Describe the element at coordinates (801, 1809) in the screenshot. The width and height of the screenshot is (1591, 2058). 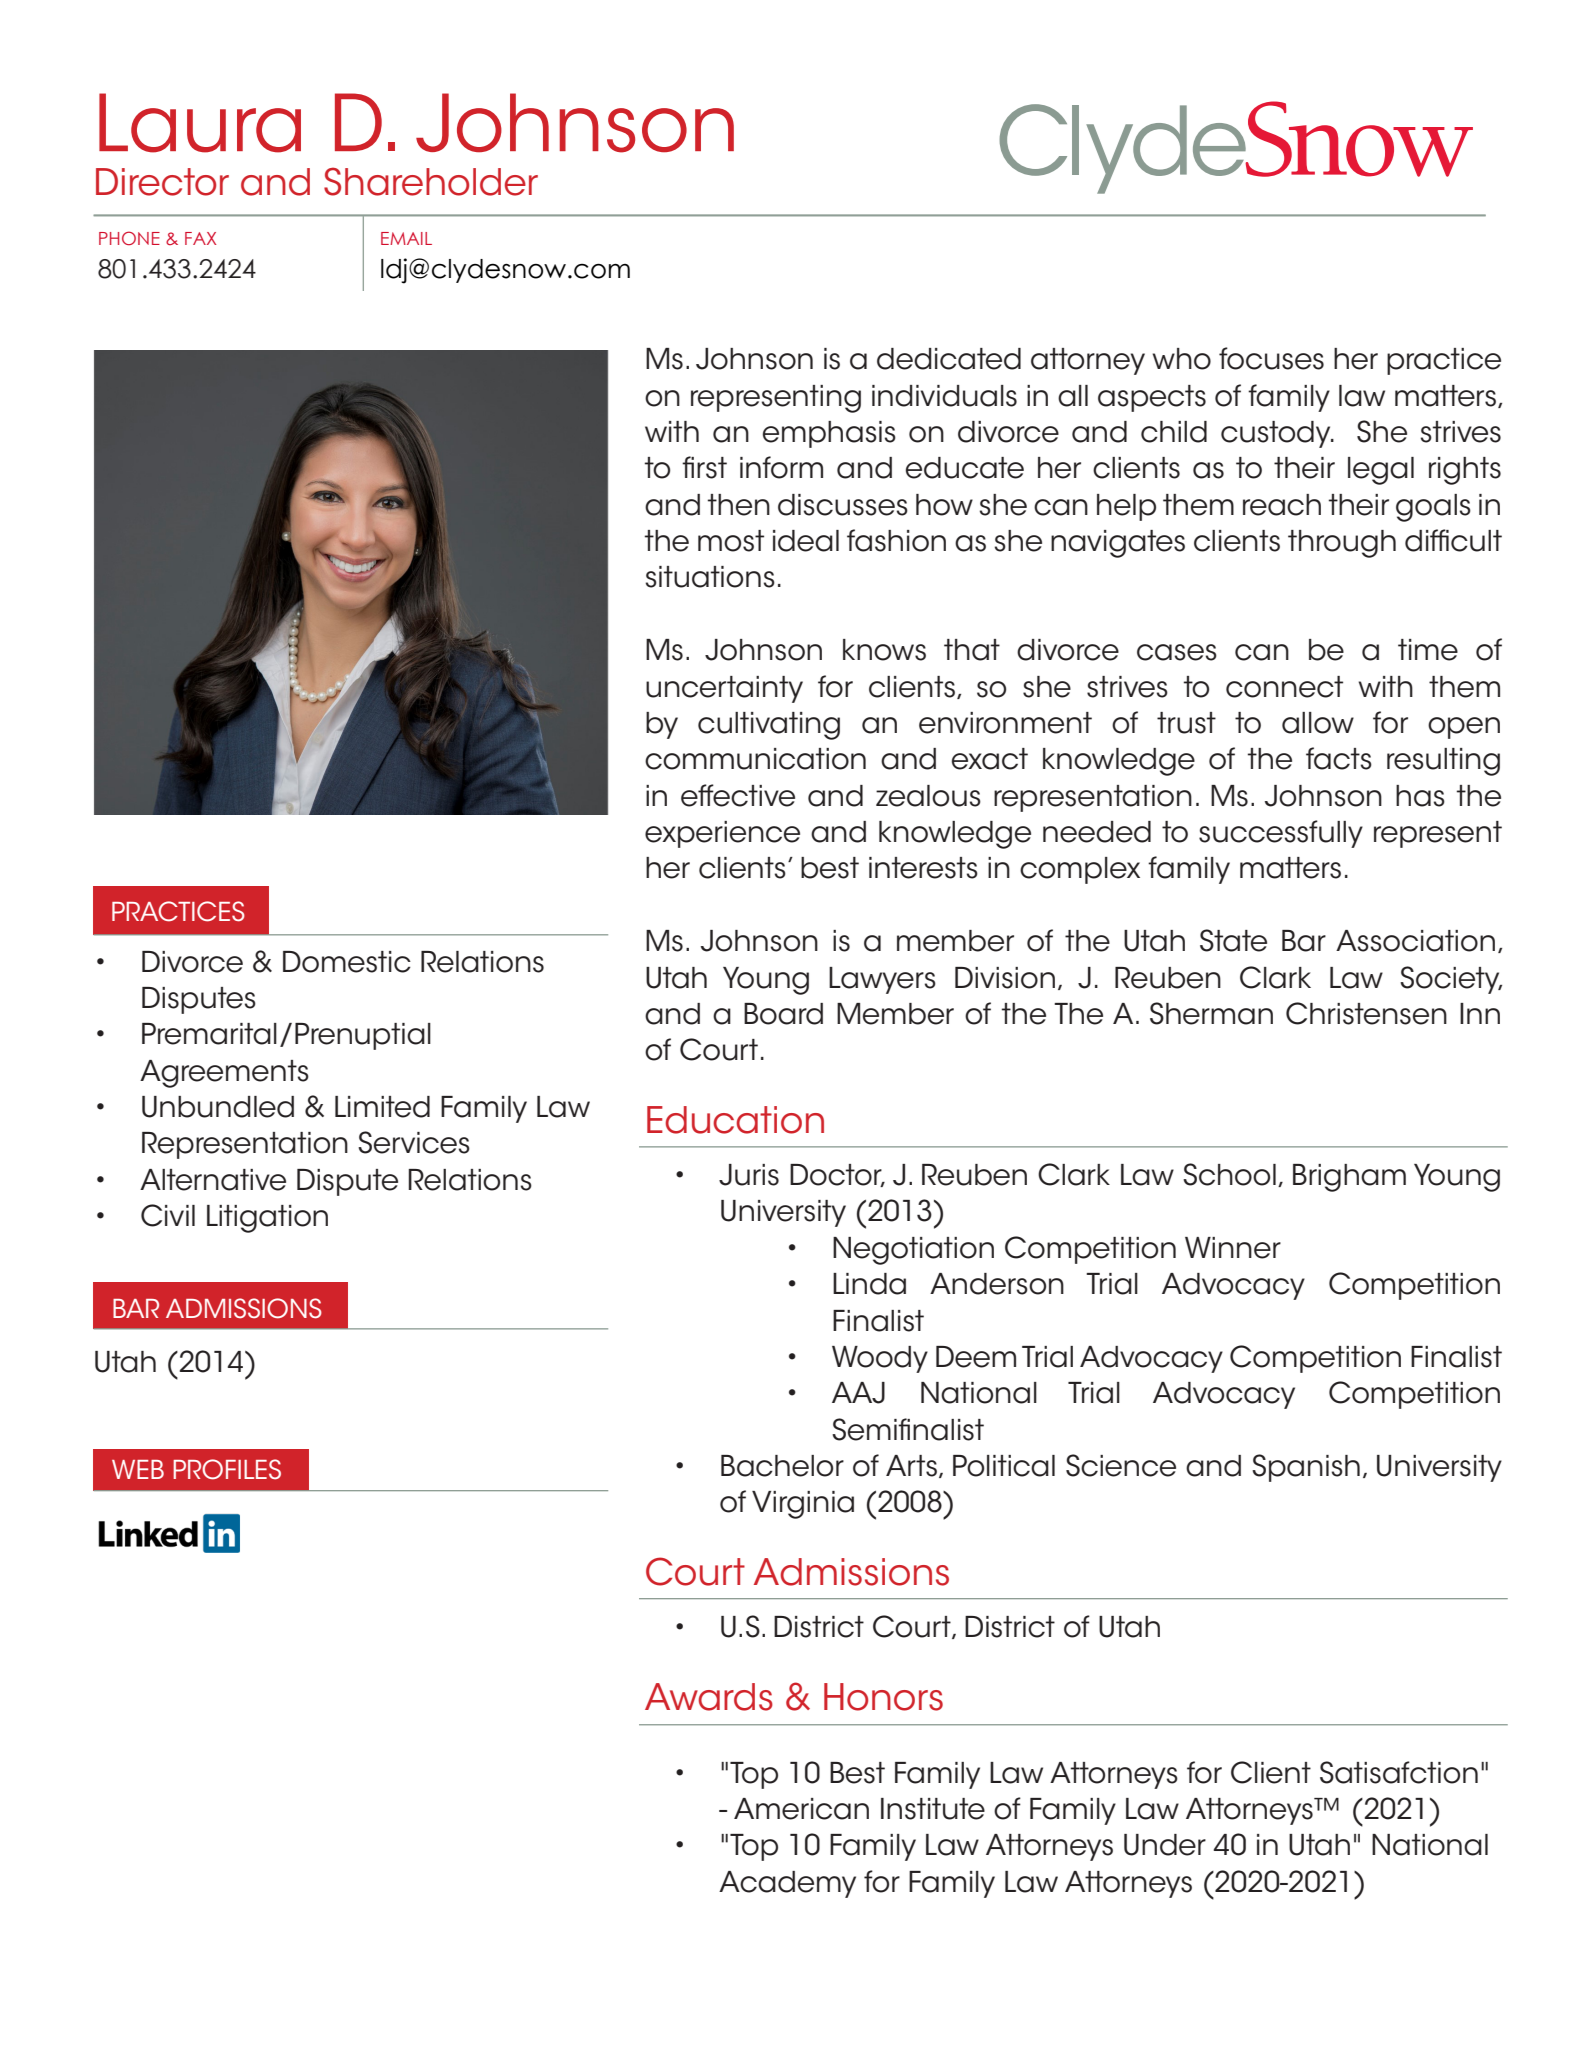
I see `American` at that location.
